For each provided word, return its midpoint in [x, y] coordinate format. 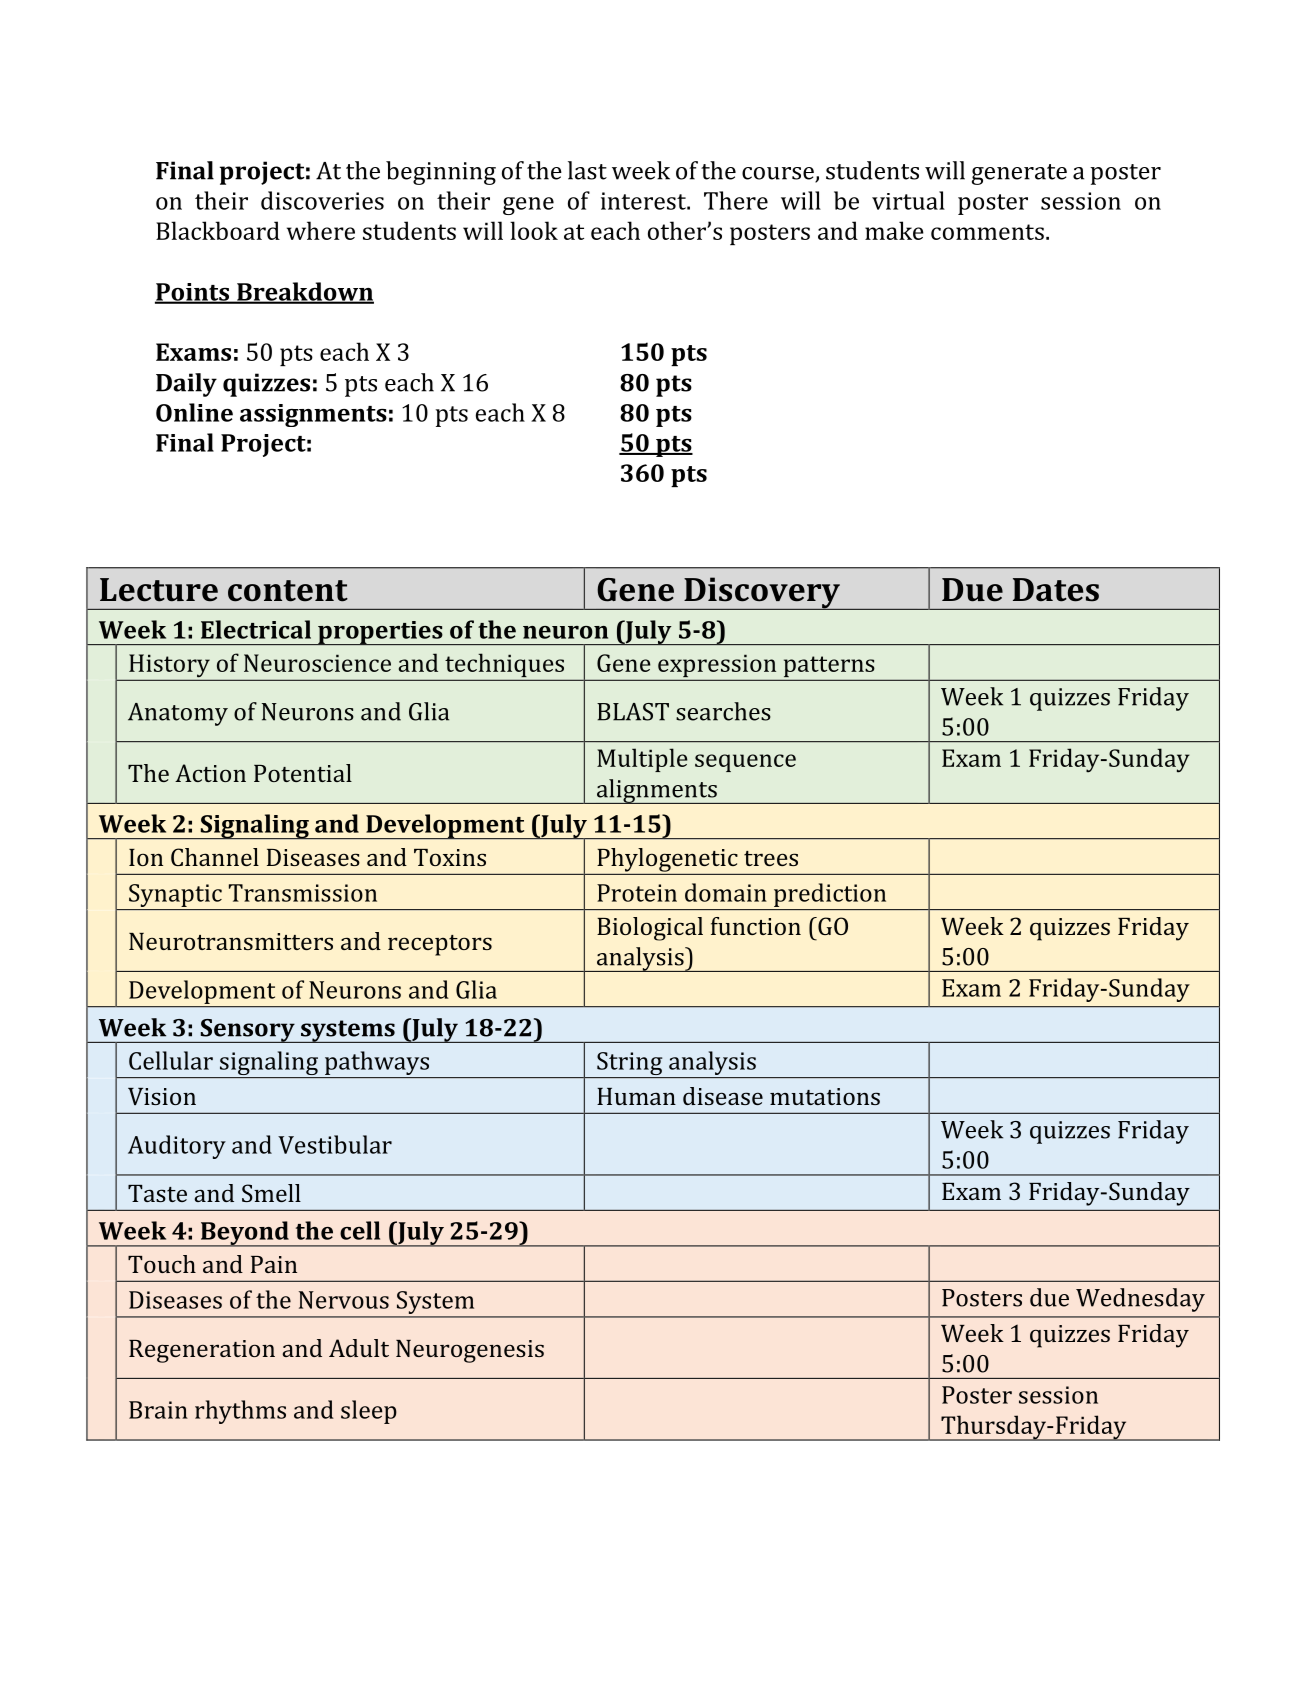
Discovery [762, 593]
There [736, 200]
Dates [1056, 590]
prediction [830, 895]
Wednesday [1140, 1300]
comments [987, 232]
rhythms [240, 1412]
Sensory [247, 1031]
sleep [369, 1412]
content [288, 591]
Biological [650, 929]
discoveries [322, 200]
